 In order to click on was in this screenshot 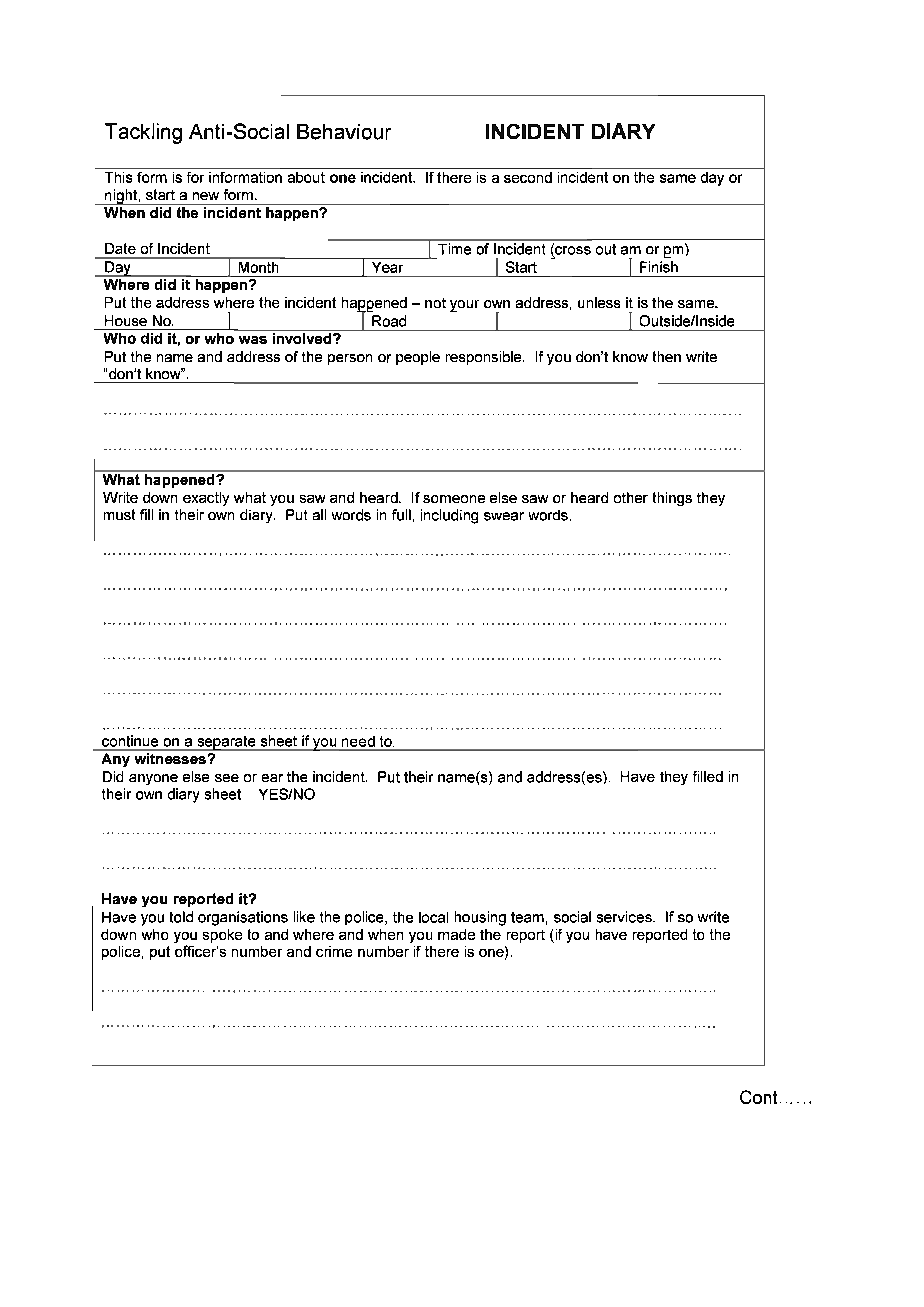, I will do `click(253, 340)`.
